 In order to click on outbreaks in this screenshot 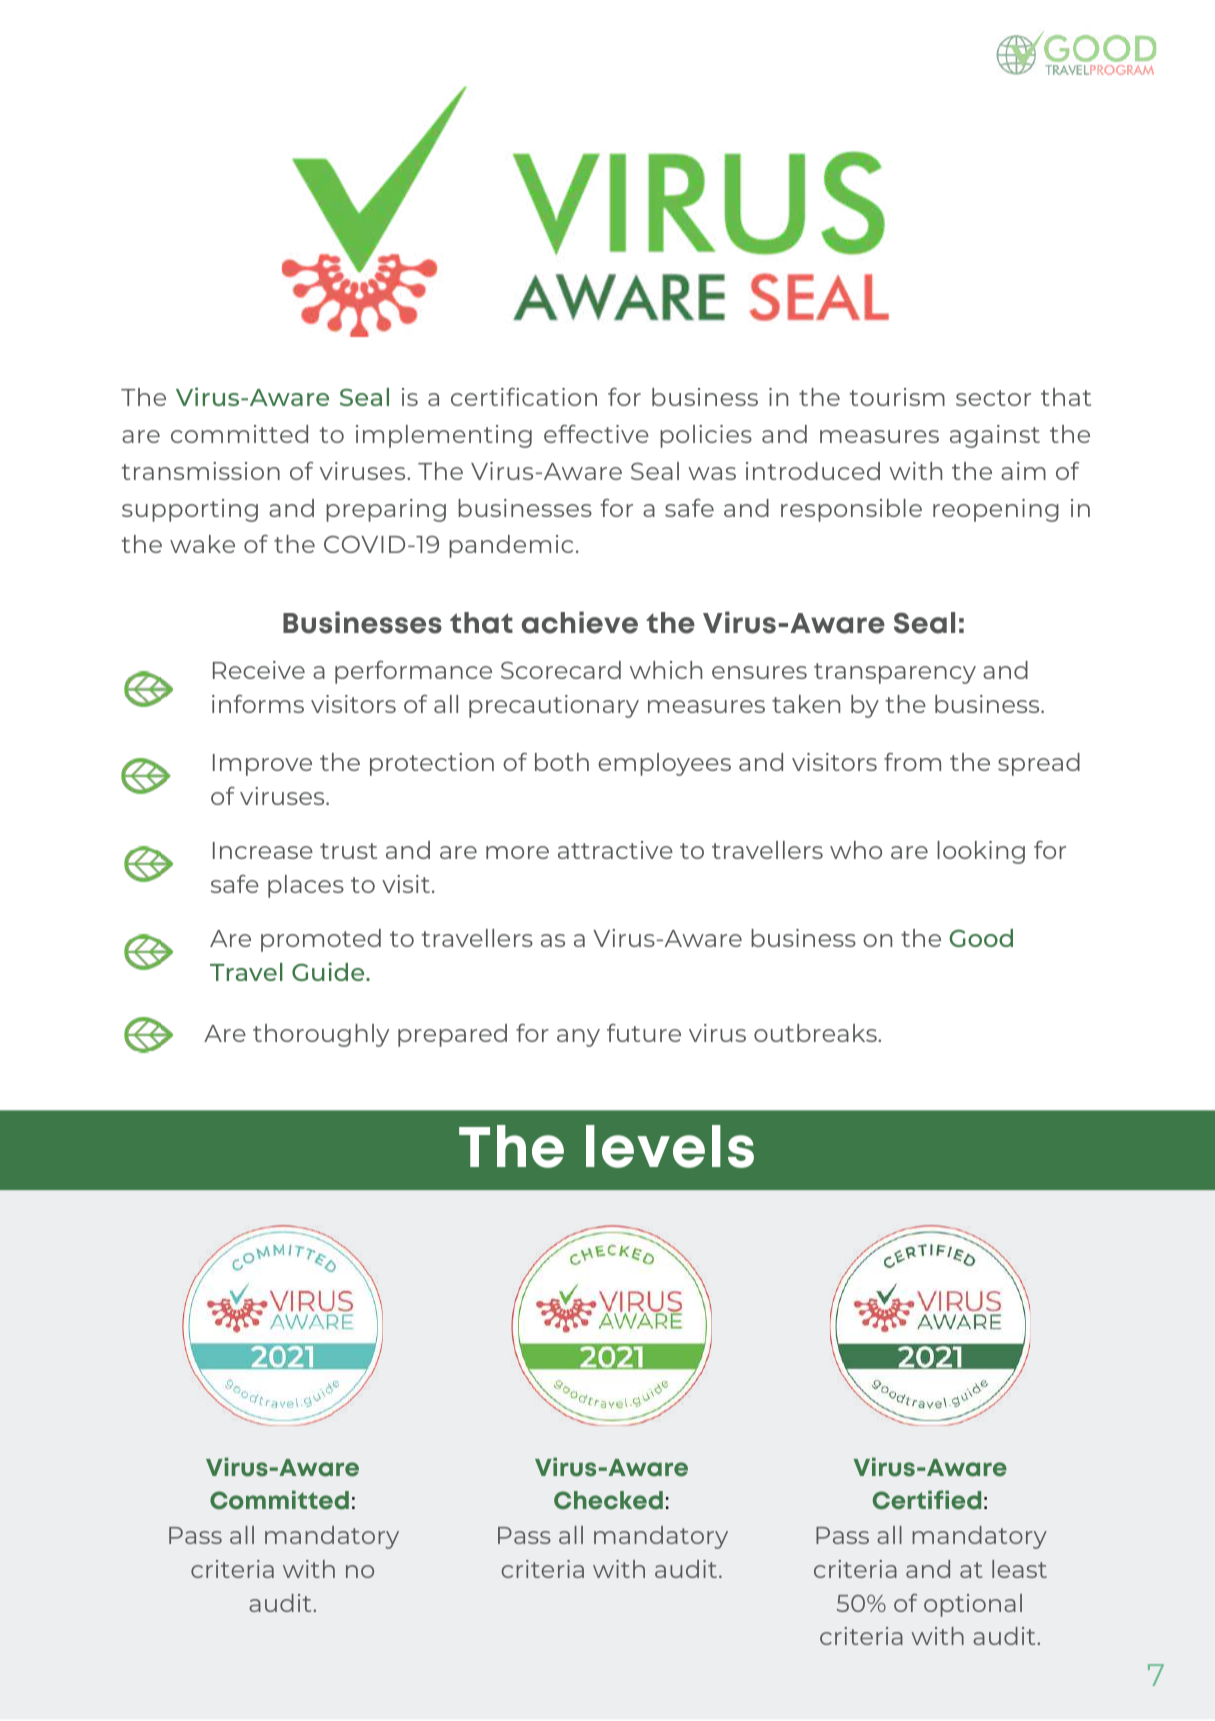, I will do `click(816, 1033)`.
